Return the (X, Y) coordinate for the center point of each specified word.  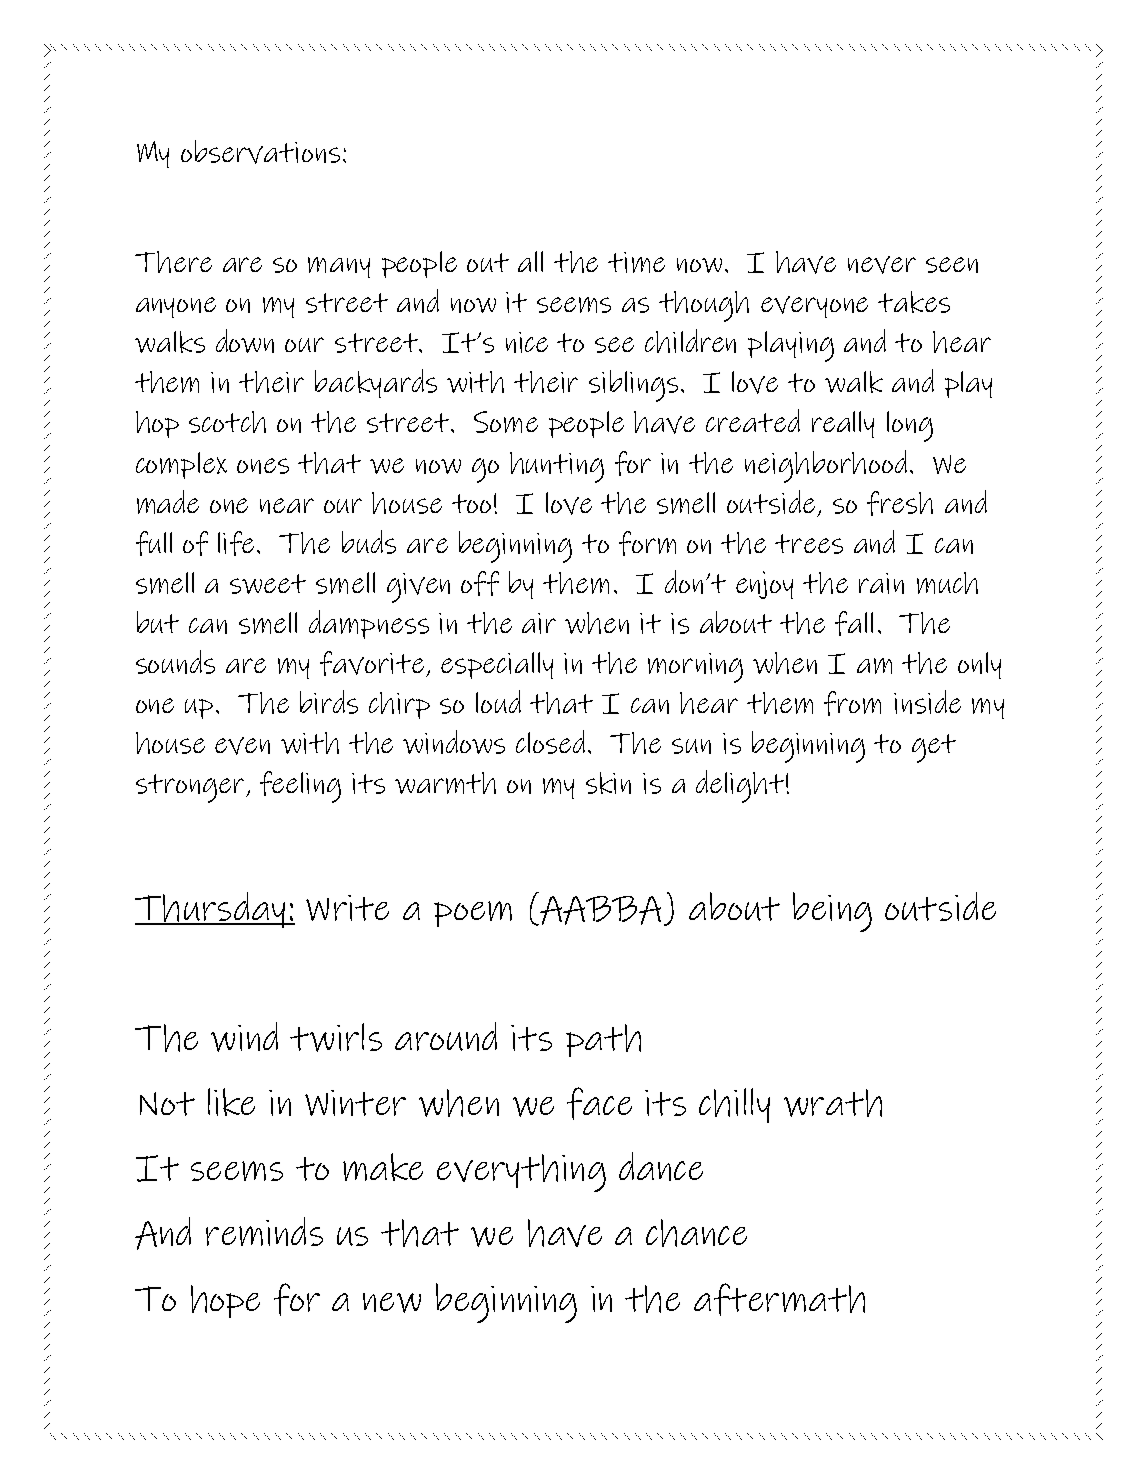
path (603, 1040)
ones (263, 466)
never (882, 265)
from (852, 703)
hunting (557, 467)
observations (260, 152)
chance (696, 1233)
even (242, 746)
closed (550, 742)
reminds (264, 1231)
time (636, 262)
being (832, 912)
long (910, 426)
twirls (336, 1037)
